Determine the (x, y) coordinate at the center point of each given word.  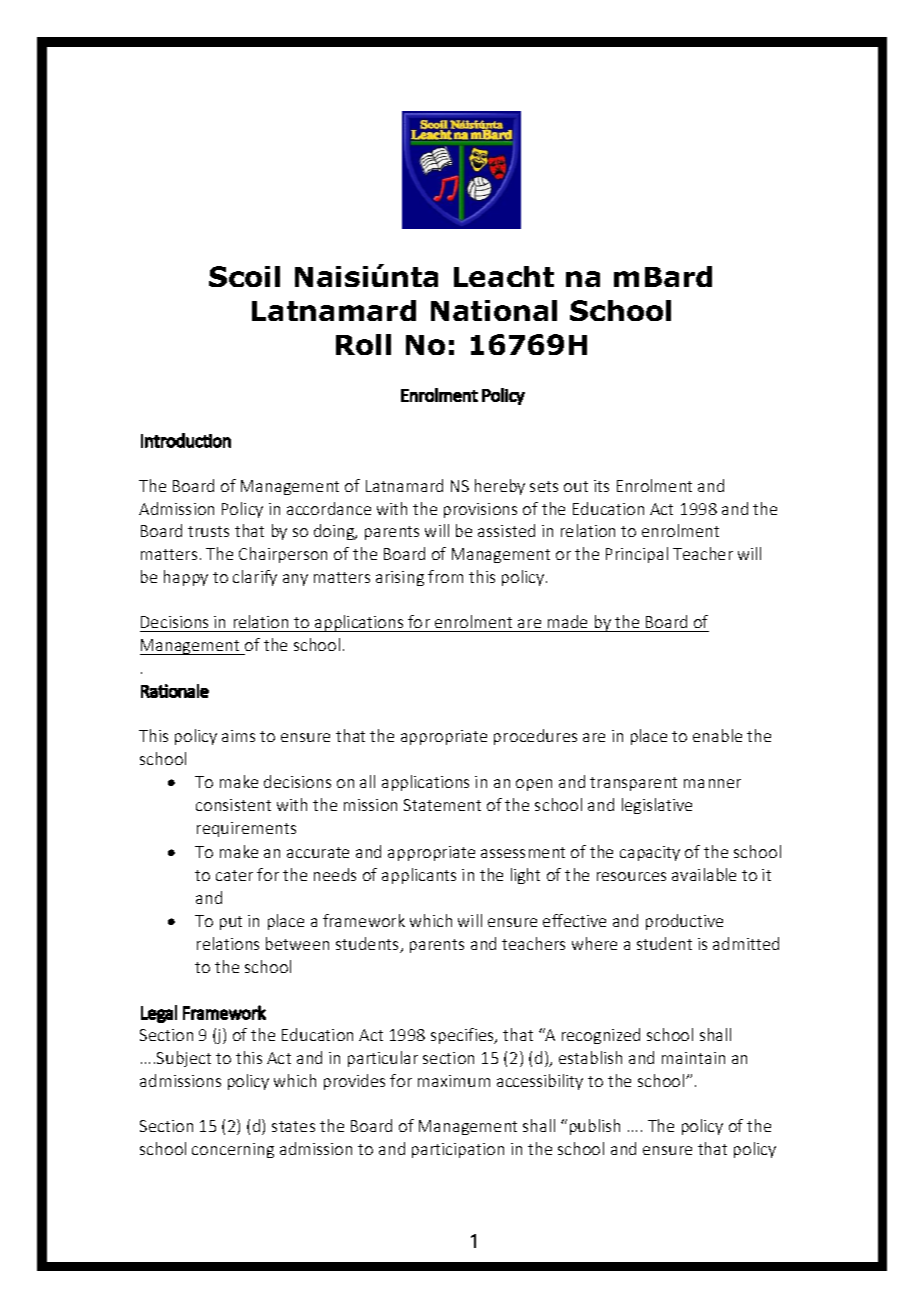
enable (717, 735)
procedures (535, 737)
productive (684, 922)
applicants (419, 876)
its (601, 486)
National (494, 310)
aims (238, 736)
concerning (233, 1150)
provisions (480, 510)
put (231, 923)
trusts (208, 531)
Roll (363, 344)
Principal (637, 555)
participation (458, 1150)
